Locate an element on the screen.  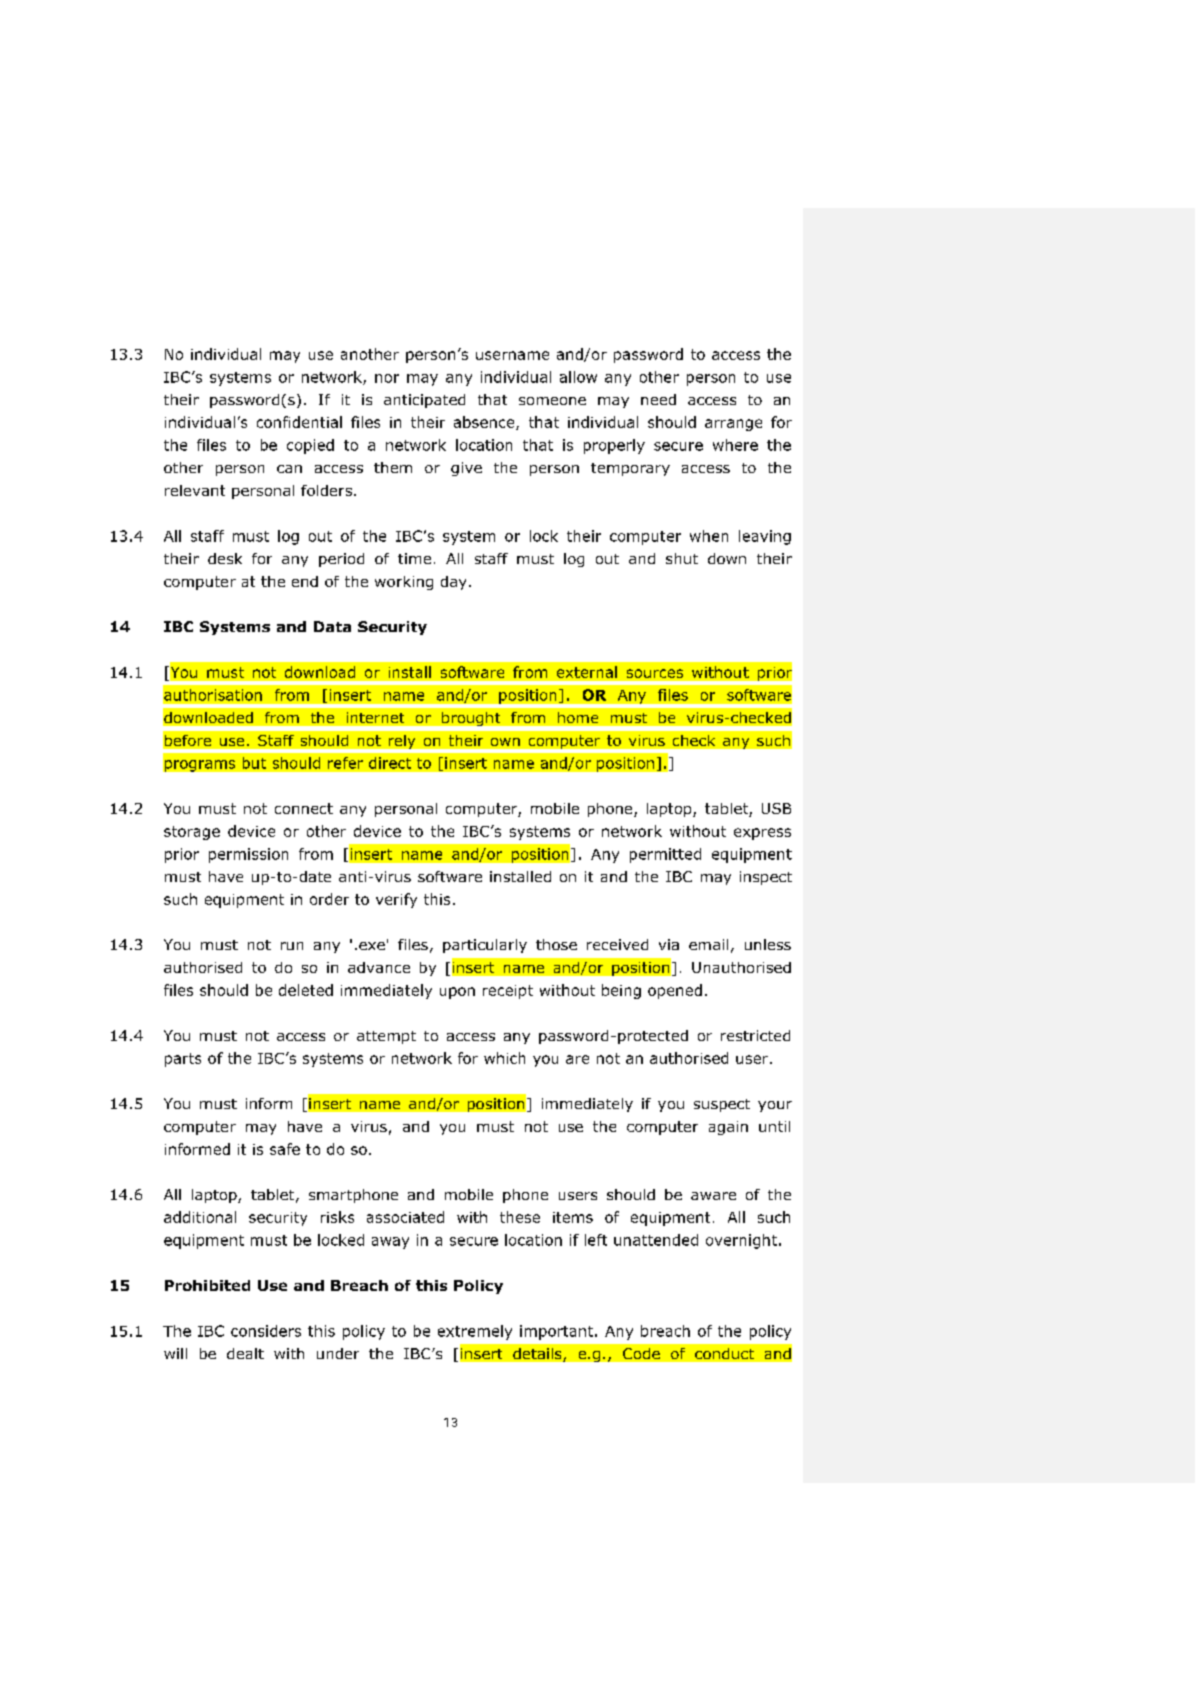
considers is located at coordinates (266, 1331).
